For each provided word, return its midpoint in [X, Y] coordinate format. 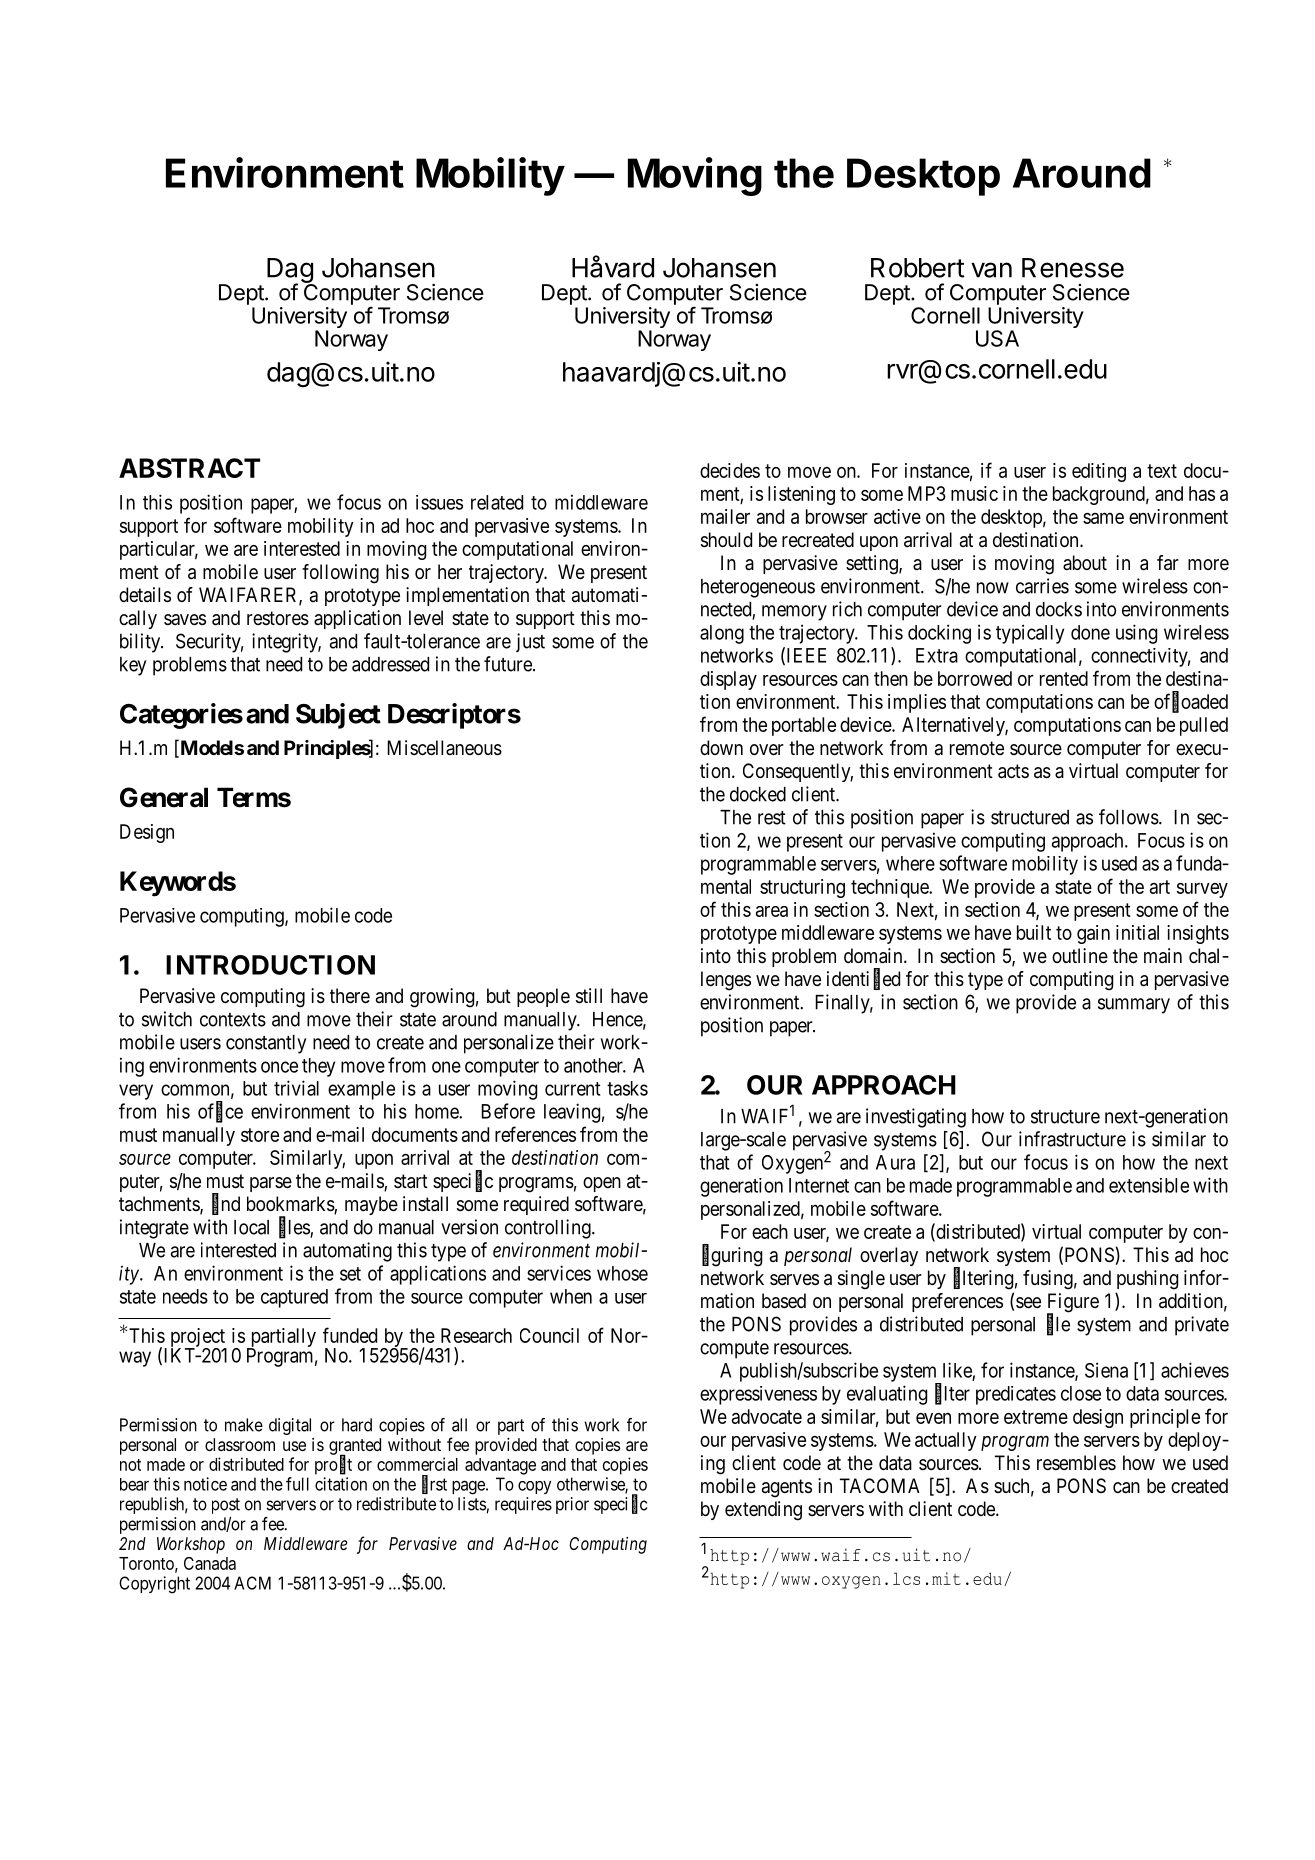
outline [1080, 956]
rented [1064, 678]
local [251, 1227]
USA [997, 338]
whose [622, 1273]
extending [763, 1511]
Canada [210, 1563]
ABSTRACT [189, 468]
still [589, 996]
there [350, 996]
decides [730, 470]
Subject [338, 716]
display [728, 680]
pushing [1147, 1280]
